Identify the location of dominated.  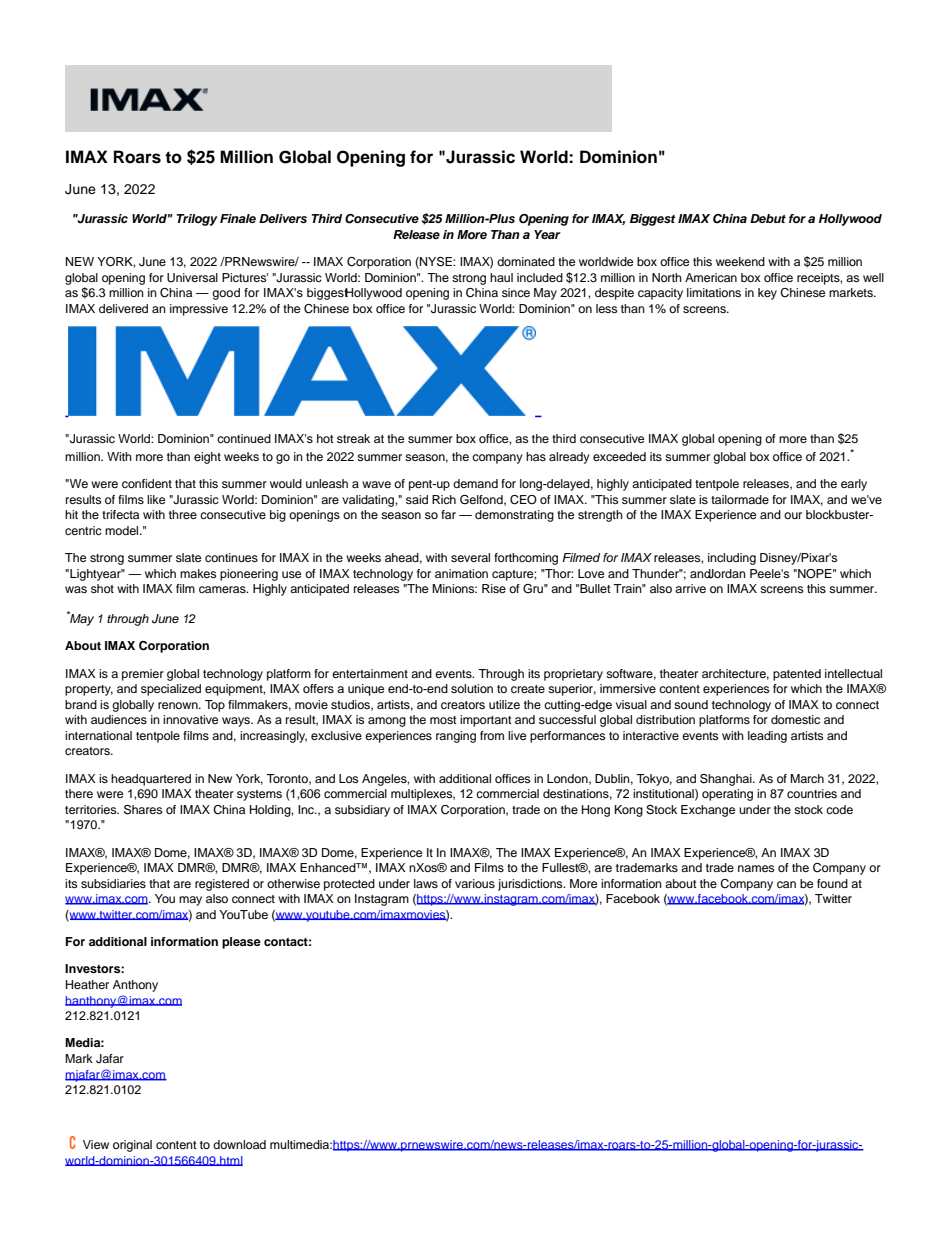
(526, 261).
